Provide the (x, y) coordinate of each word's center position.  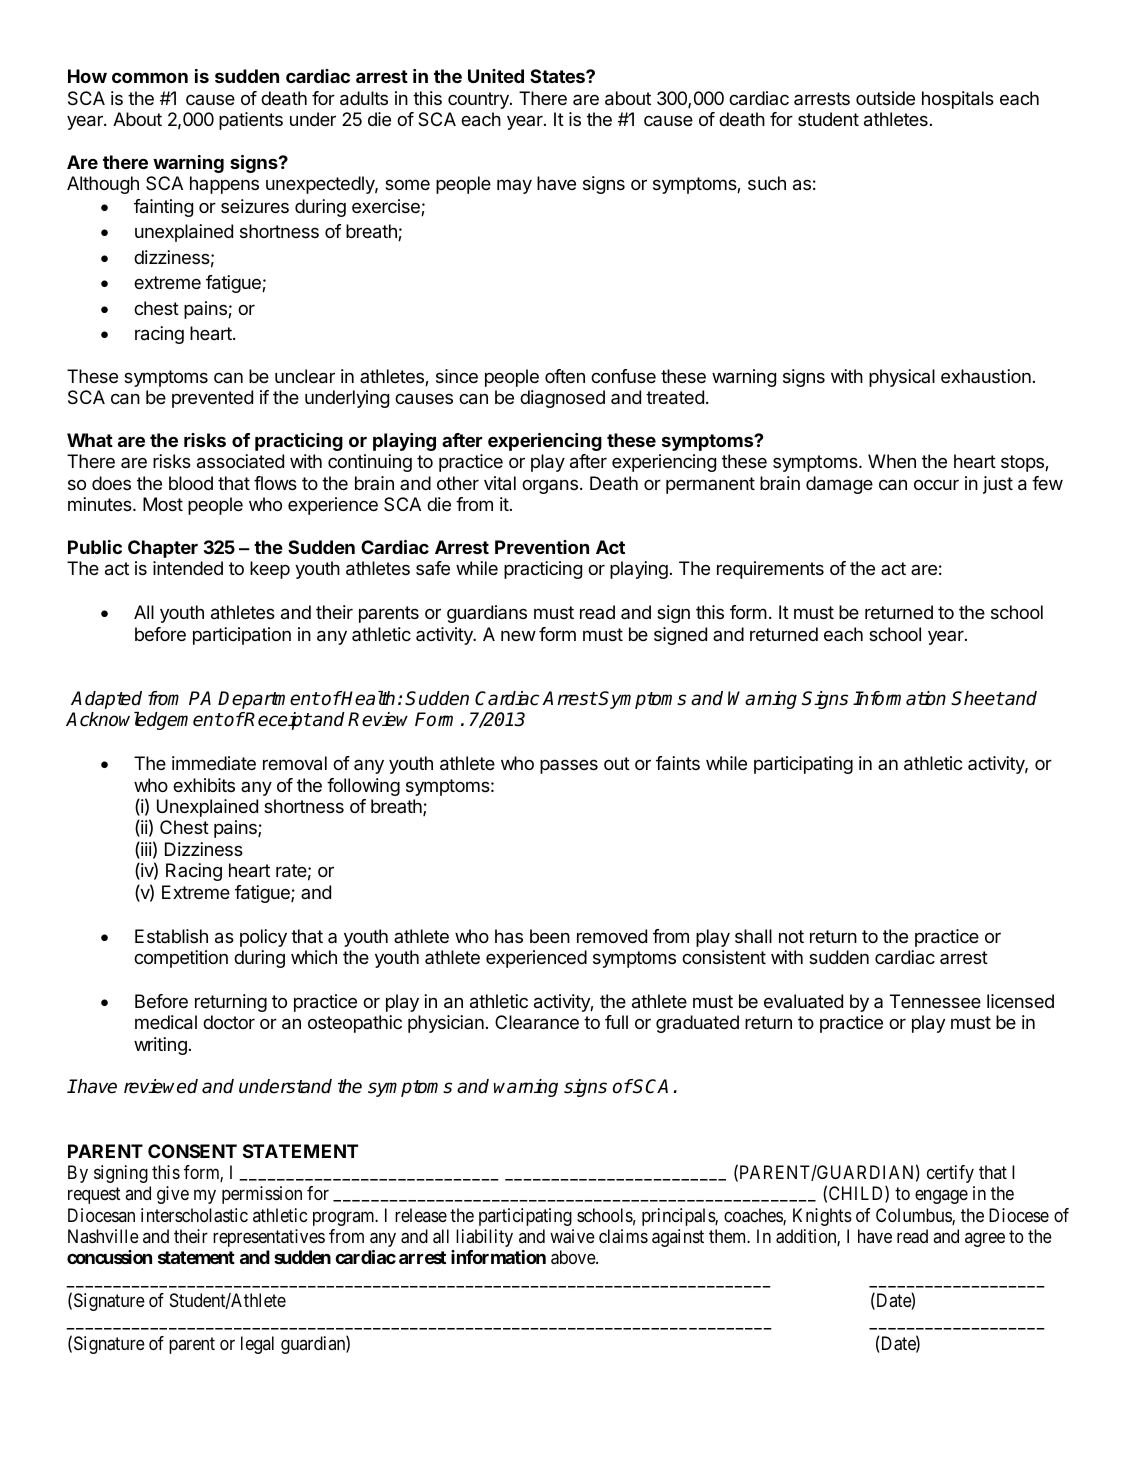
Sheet (977, 698)
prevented (212, 399)
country (479, 100)
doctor (229, 1022)
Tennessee (935, 1001)
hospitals (958, 100)
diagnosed (562, 399)
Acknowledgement (144, 721)
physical (902, 378)
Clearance (537, 1022)
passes (569, 766)
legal (257, 1345)
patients (251, 121)
